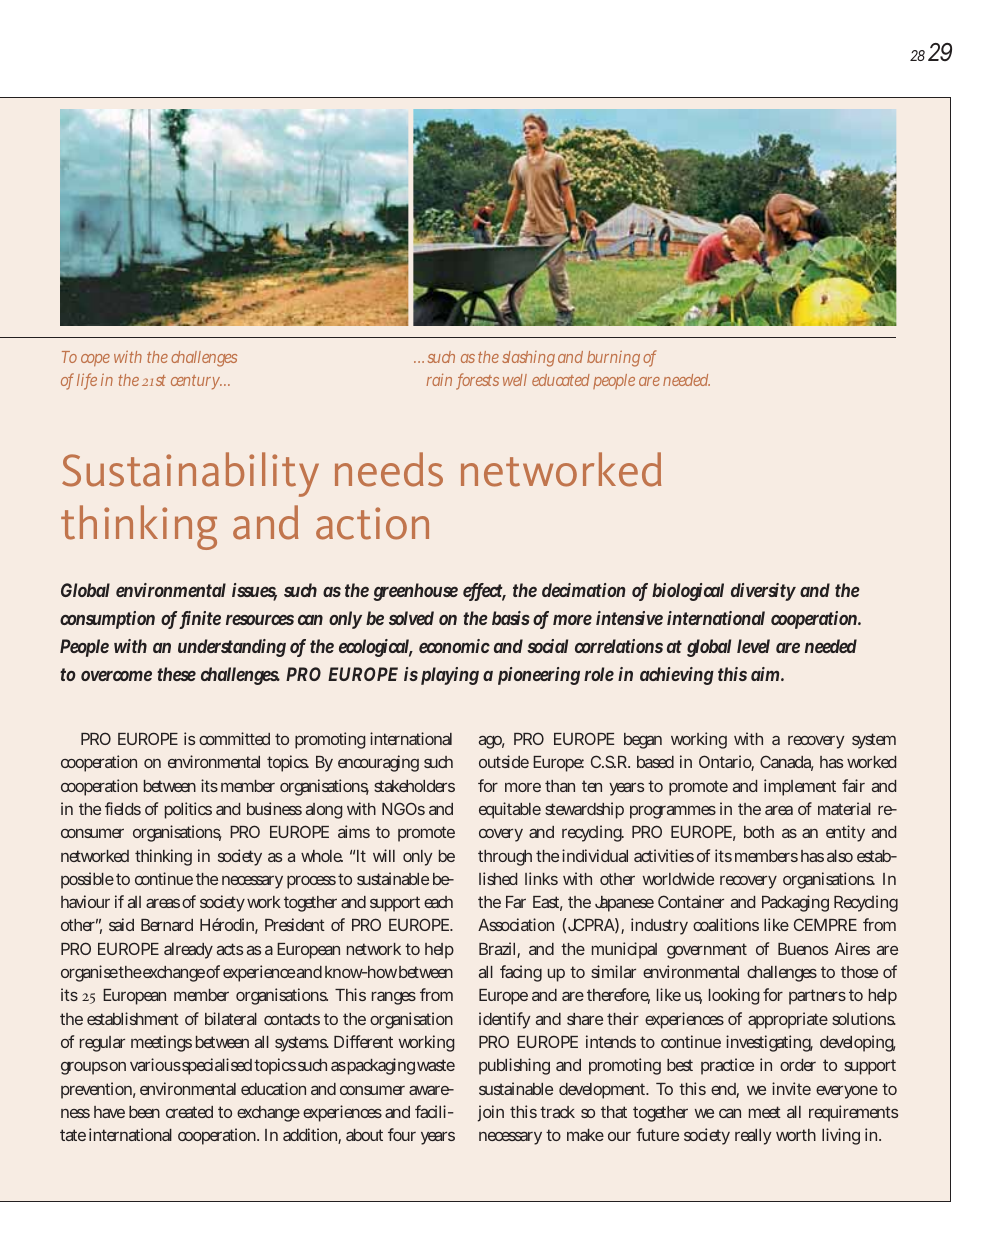 This screenshot has width=1001, height=1251. I want to click on forests, so click(477, 381).
